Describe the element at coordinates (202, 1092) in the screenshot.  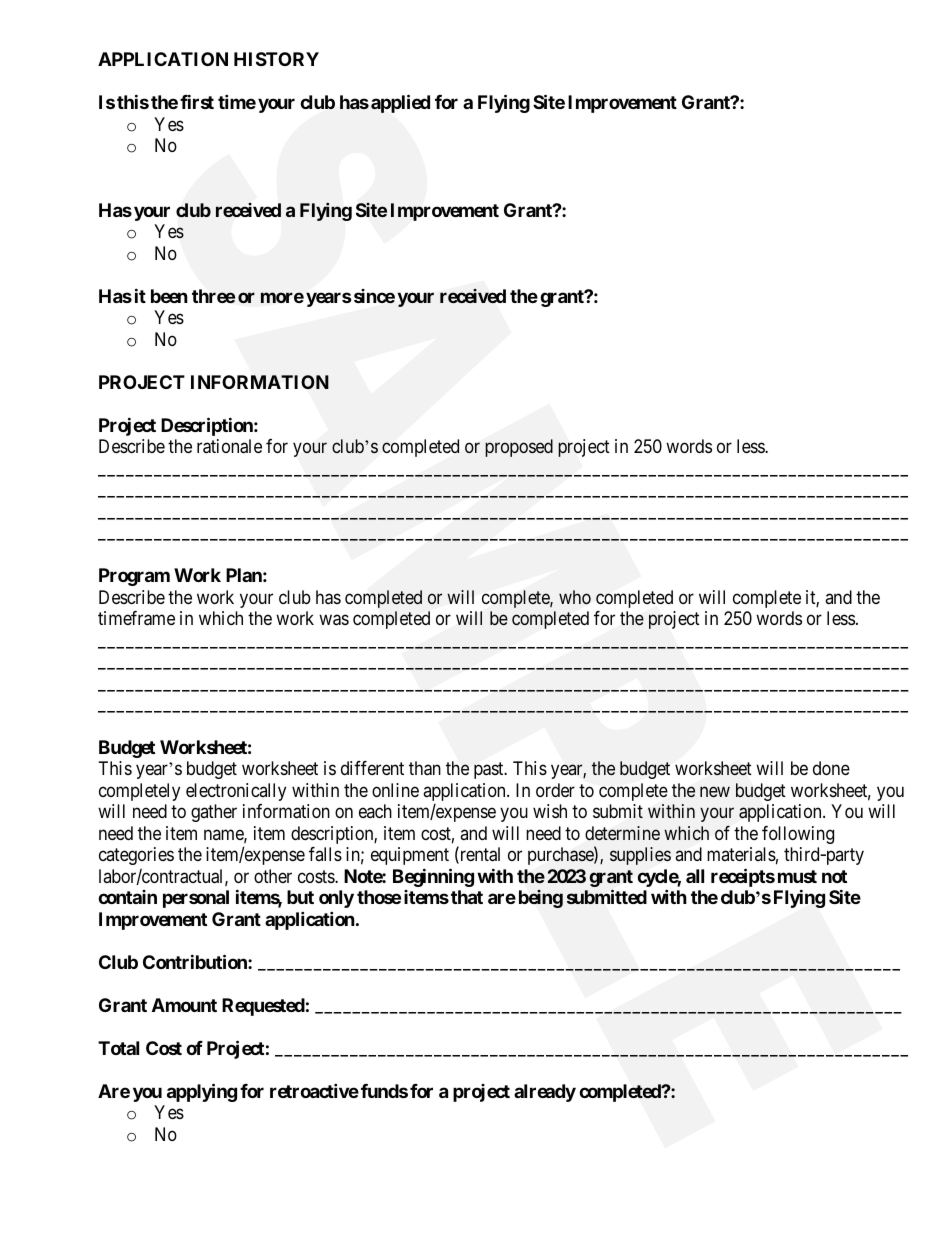
I see `applying` at that location.
